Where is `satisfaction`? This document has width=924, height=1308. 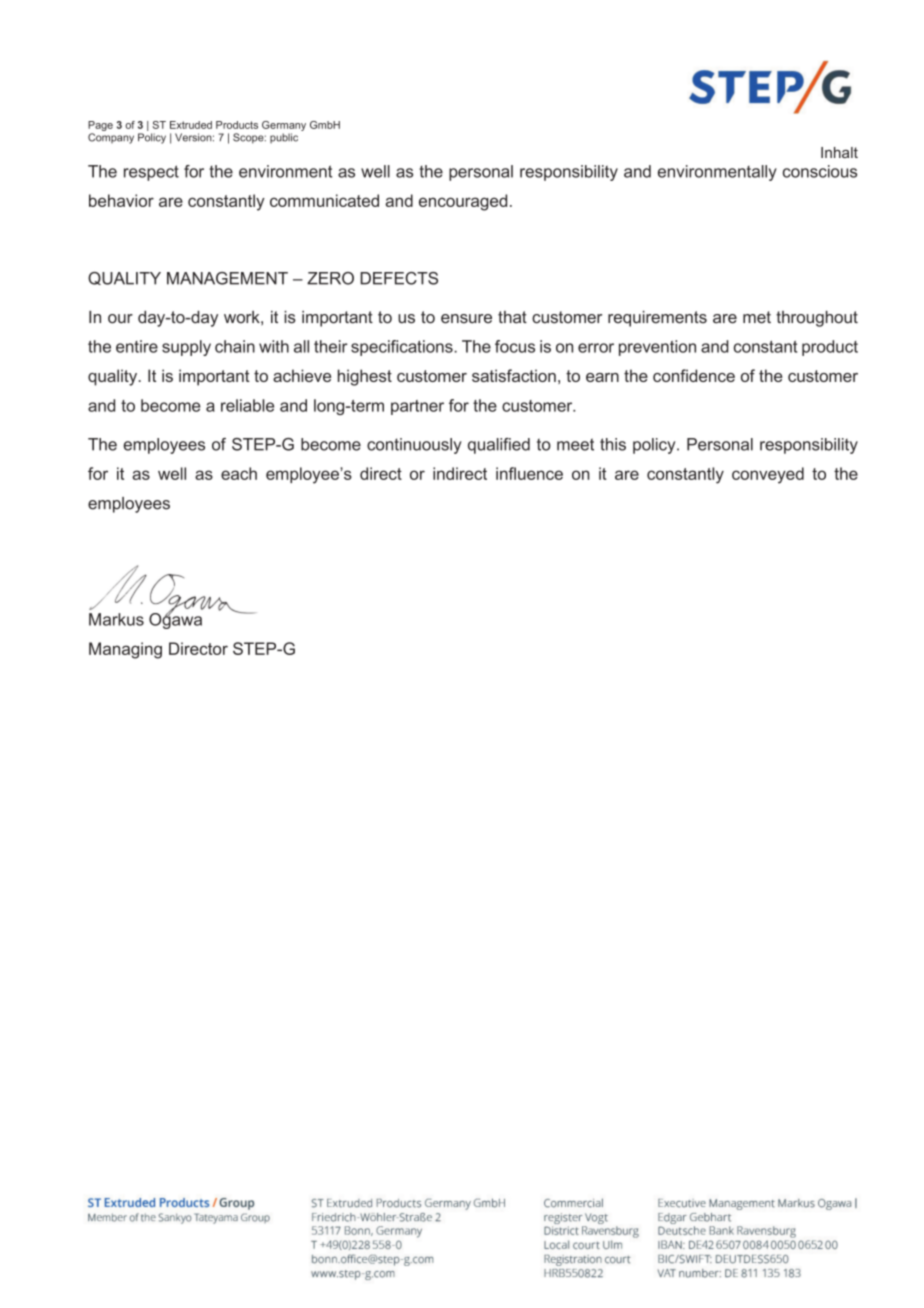
satisfaction is located at coordinates (514, 375).
